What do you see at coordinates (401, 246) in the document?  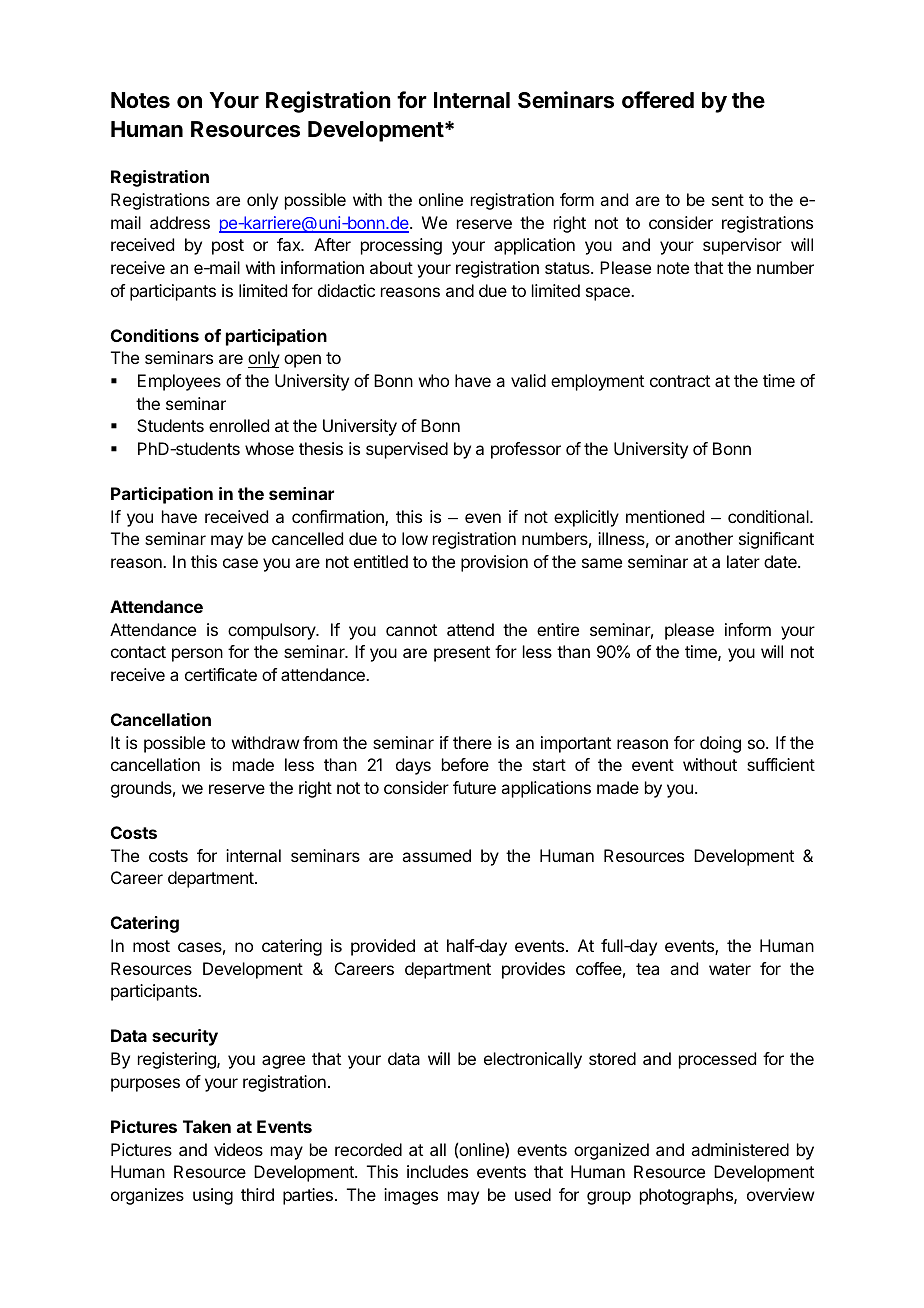 I see `processing` at bounding box center [401, 246].
